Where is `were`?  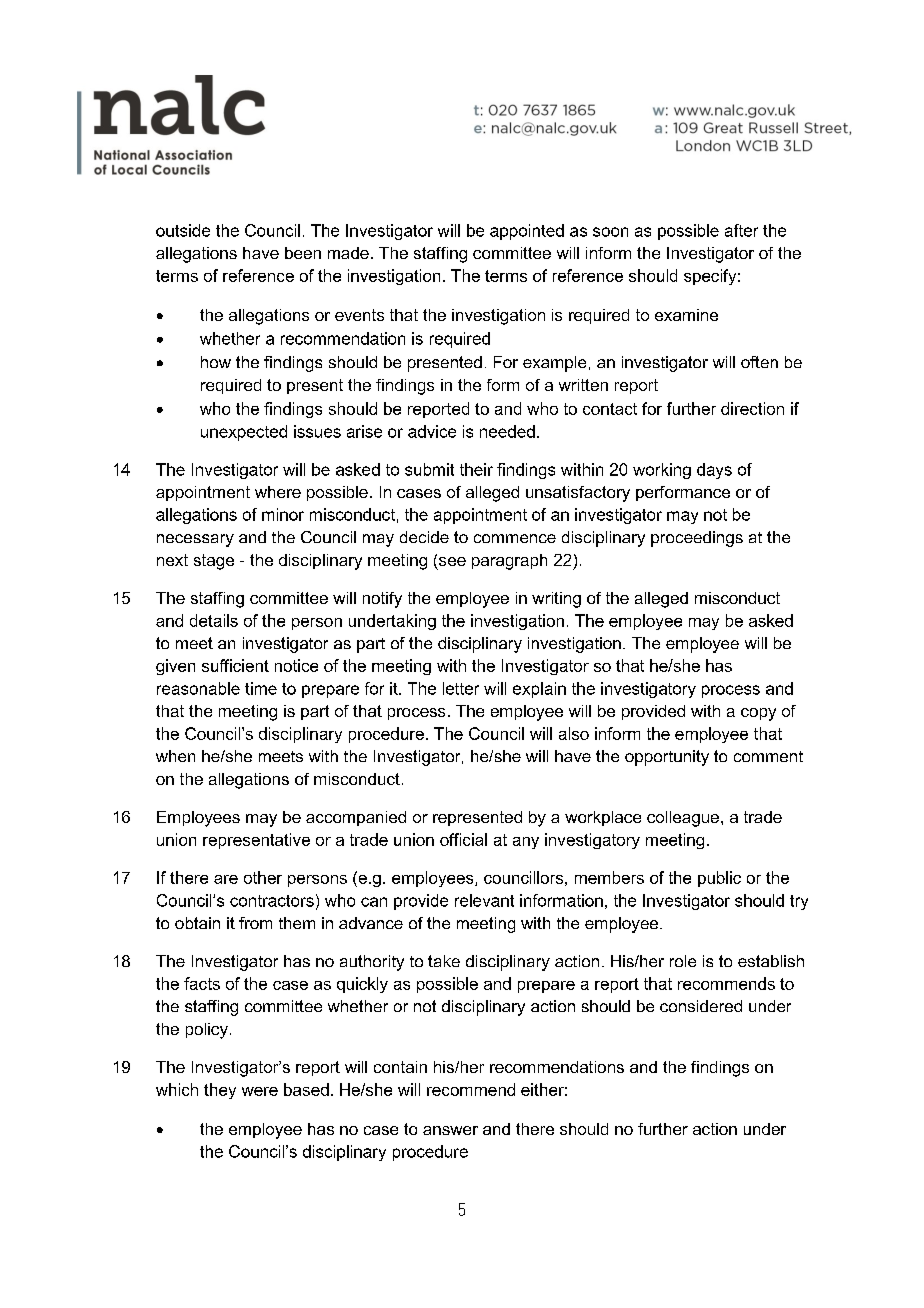 were is located at coordinates (260, 1091).
